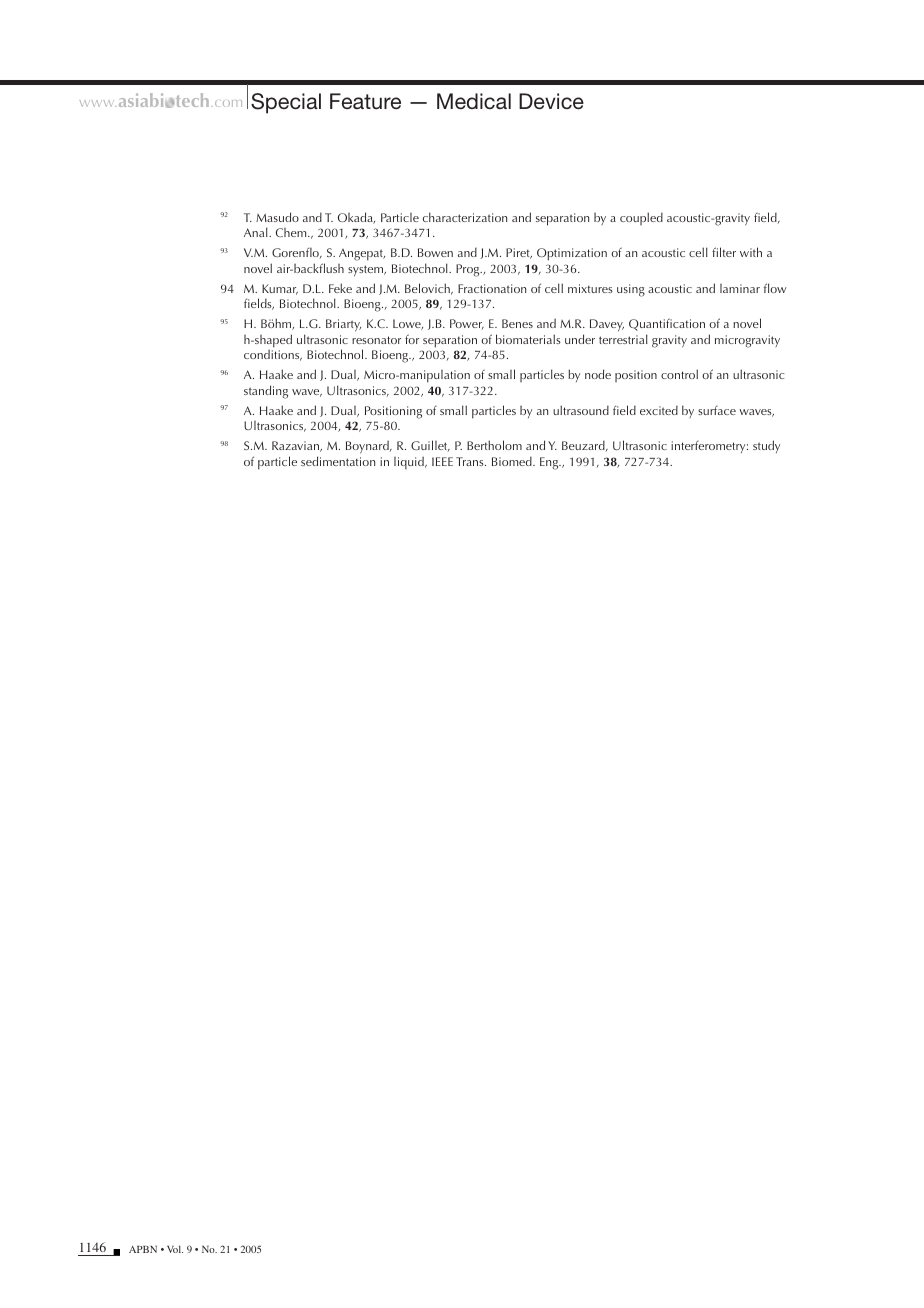 The width and height of the image is (924, 1308). I want to click on Trans, so click(471, 461).
